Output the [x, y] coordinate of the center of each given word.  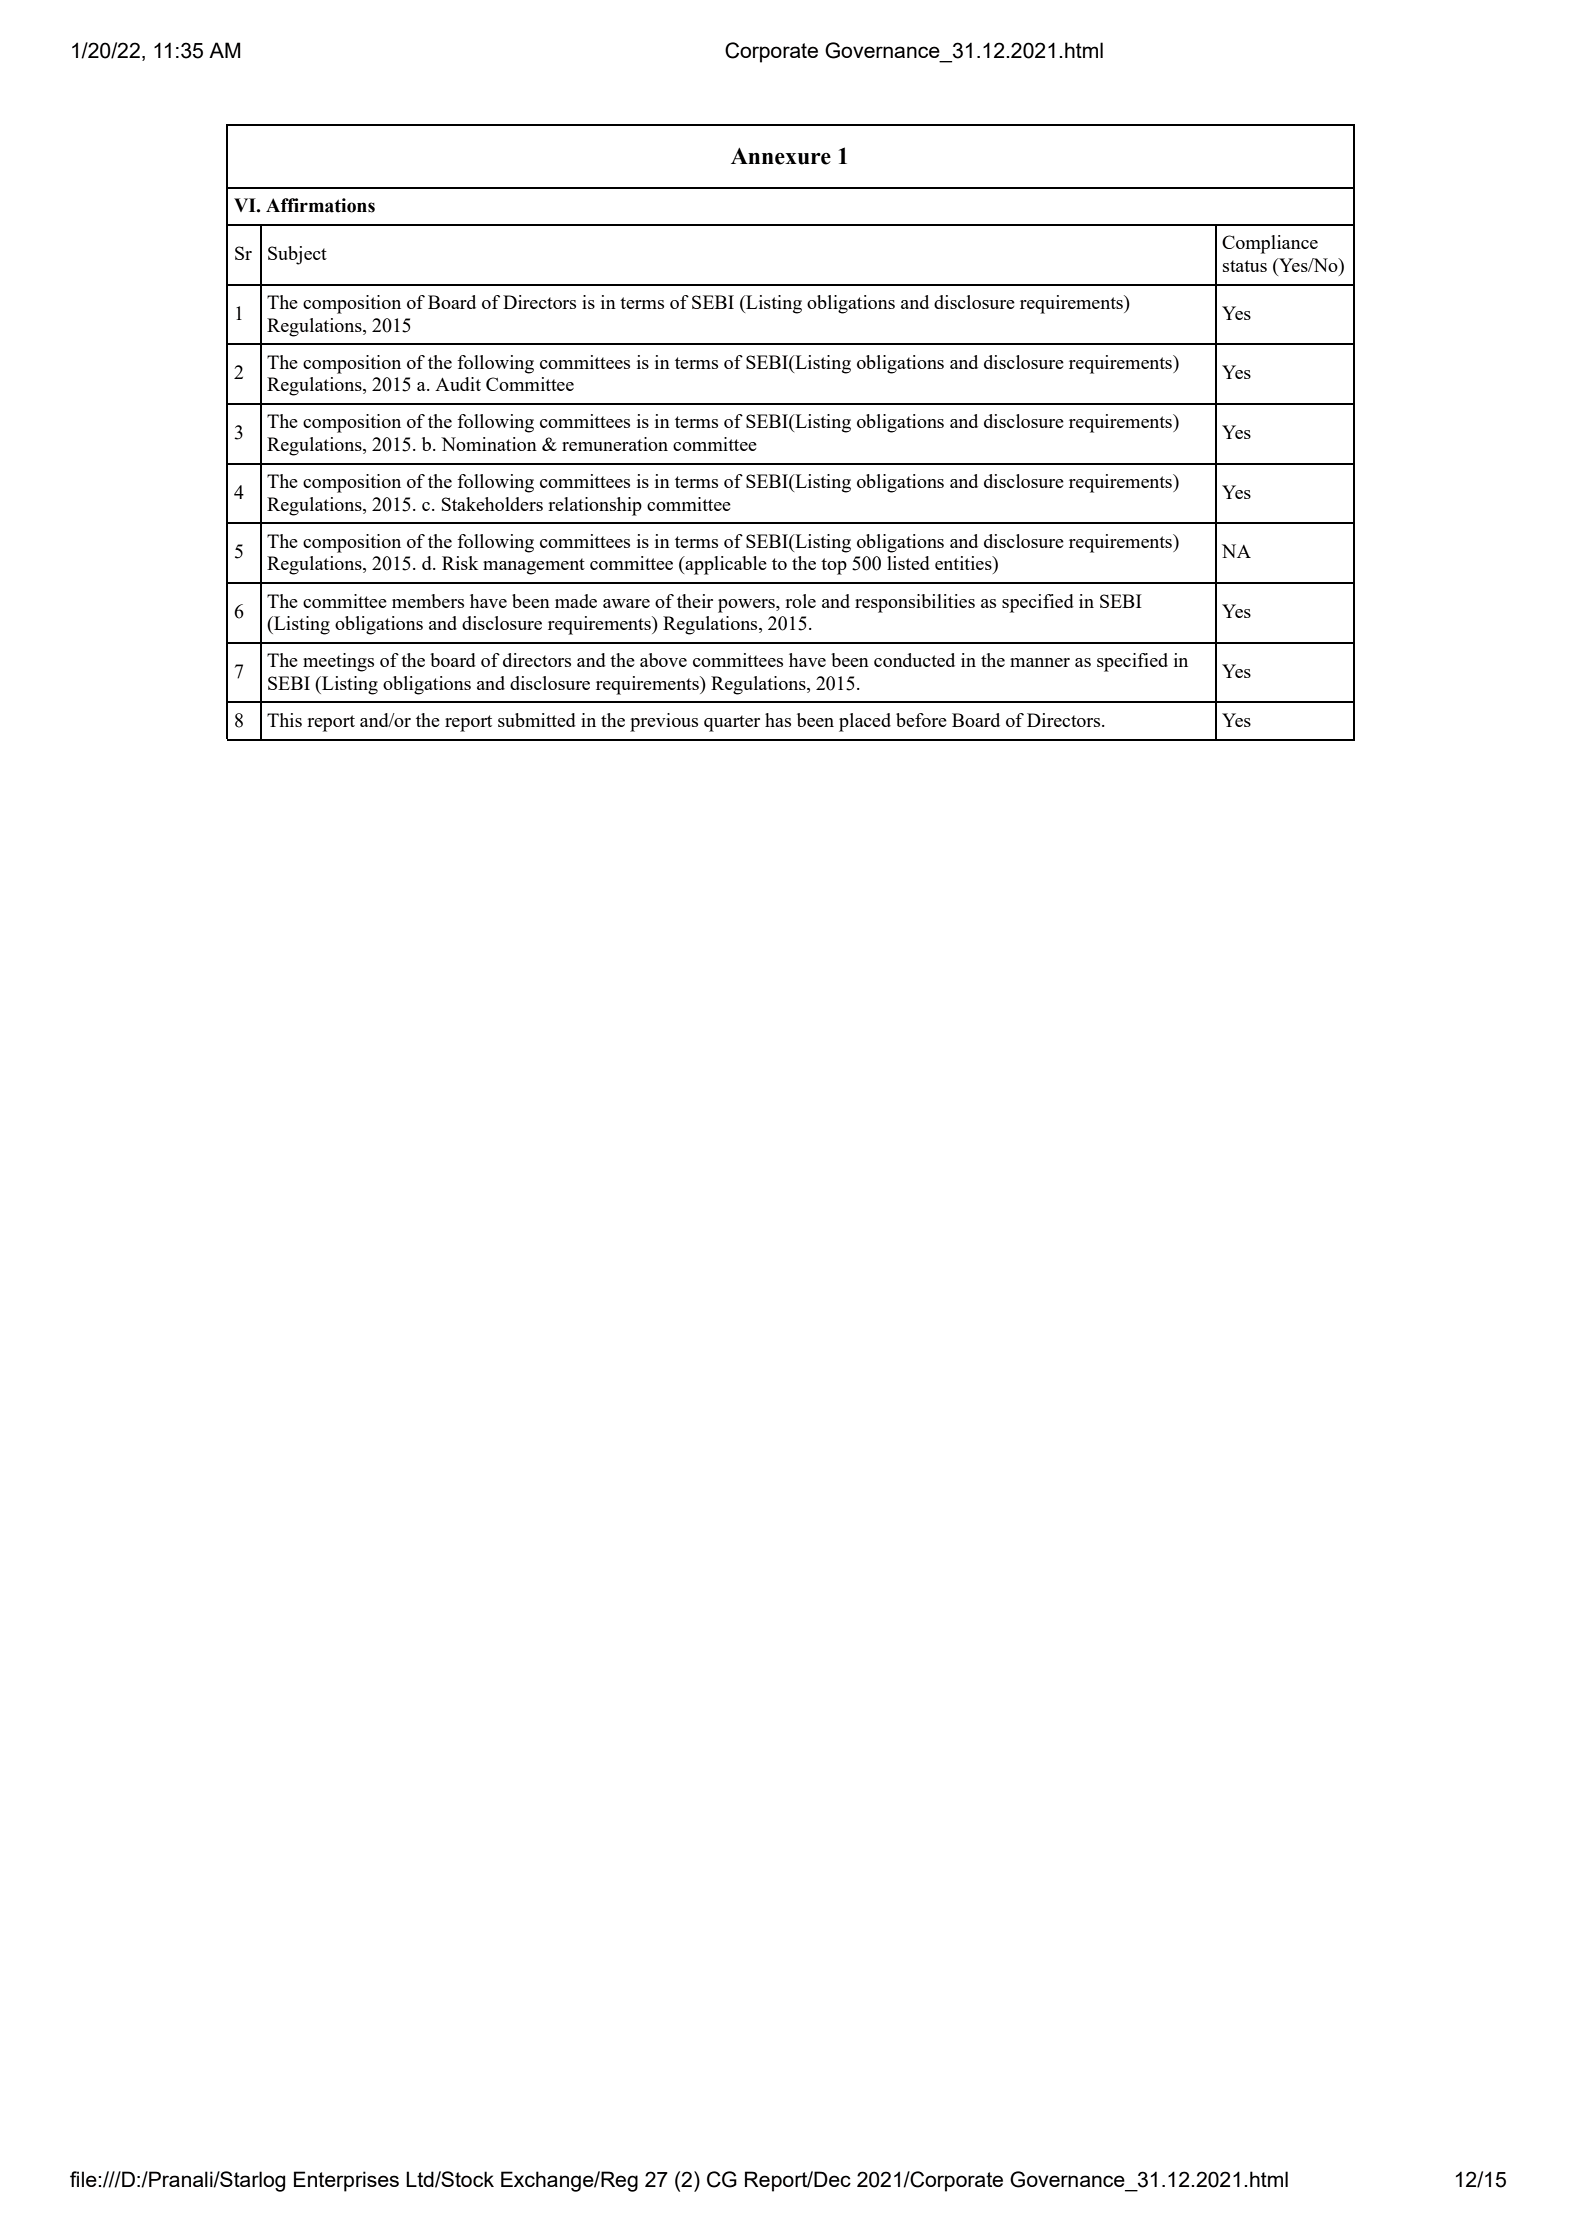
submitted [537, 720]
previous [664, 722]
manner [1040, 662]
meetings [338, 662]
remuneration [615, 444]
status [1245, 266]
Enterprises [346, 2181]
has [778, 720]
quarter [732, 723]
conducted [914, 660]
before [921, 720]
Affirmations [320, 205]
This [284, 720]
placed [865, 722]
